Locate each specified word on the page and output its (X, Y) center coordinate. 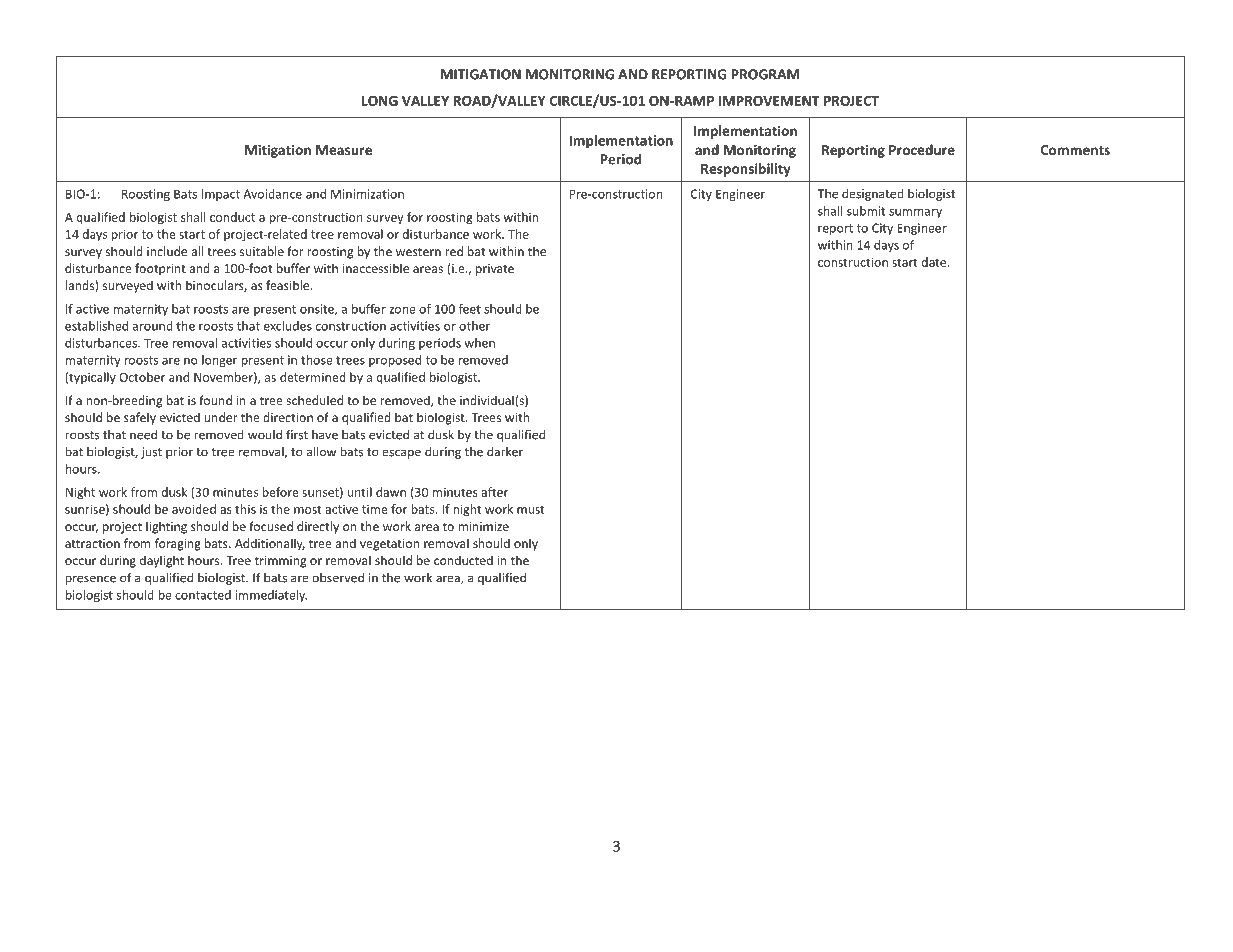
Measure (344, 150)
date (935, 262)
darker (505, 451)
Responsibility (746, 170)
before (280, 492)
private (495, 270)
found (215, 400)
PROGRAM (765, 74)
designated (873, 194)
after (494, 492)
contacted (203, 595)
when (479, 343)
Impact (221, 195)
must (531, 509)
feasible (289, 285)
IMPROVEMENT (769, 101)
